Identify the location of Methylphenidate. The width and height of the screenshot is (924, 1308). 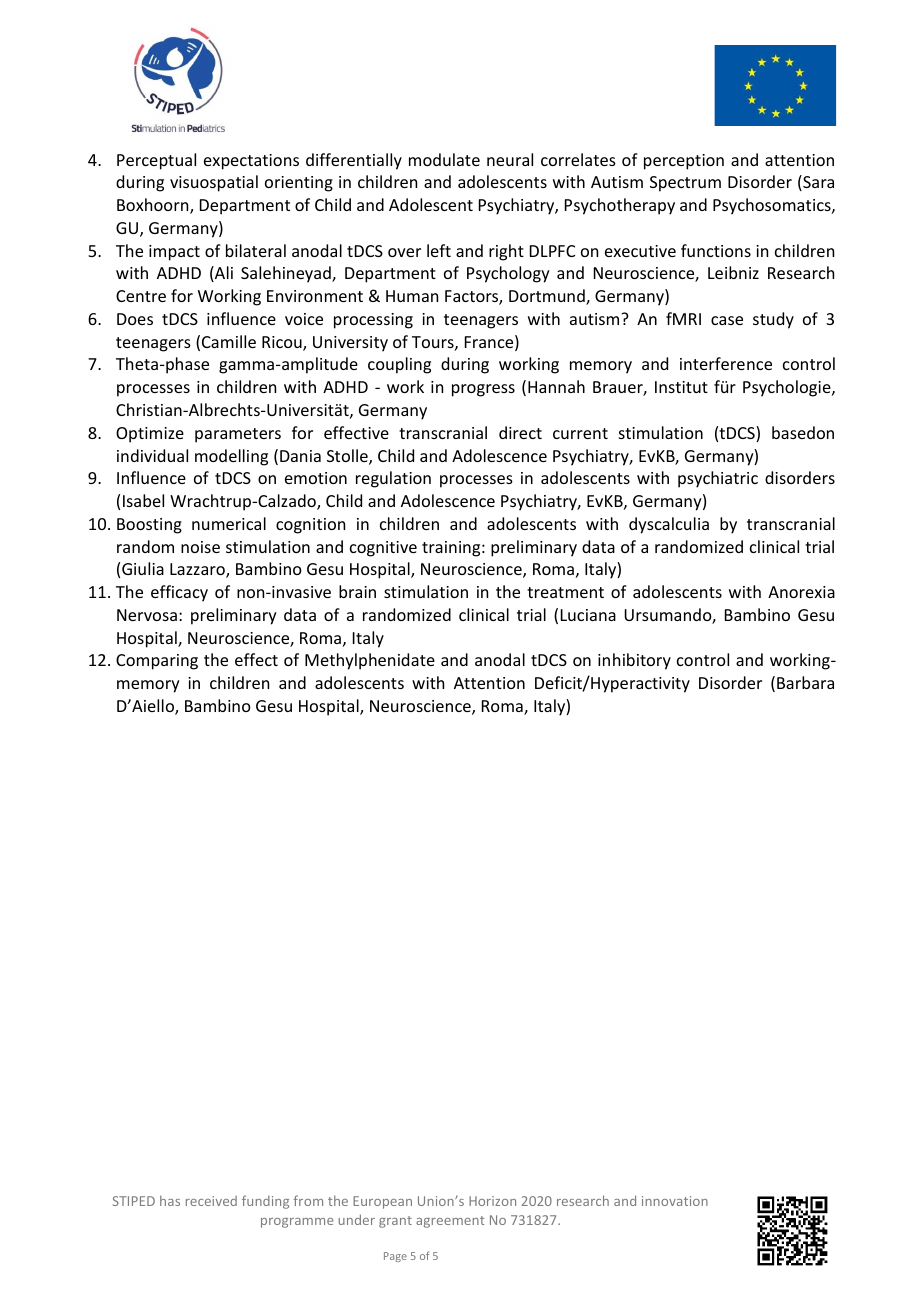
(370, 661).
